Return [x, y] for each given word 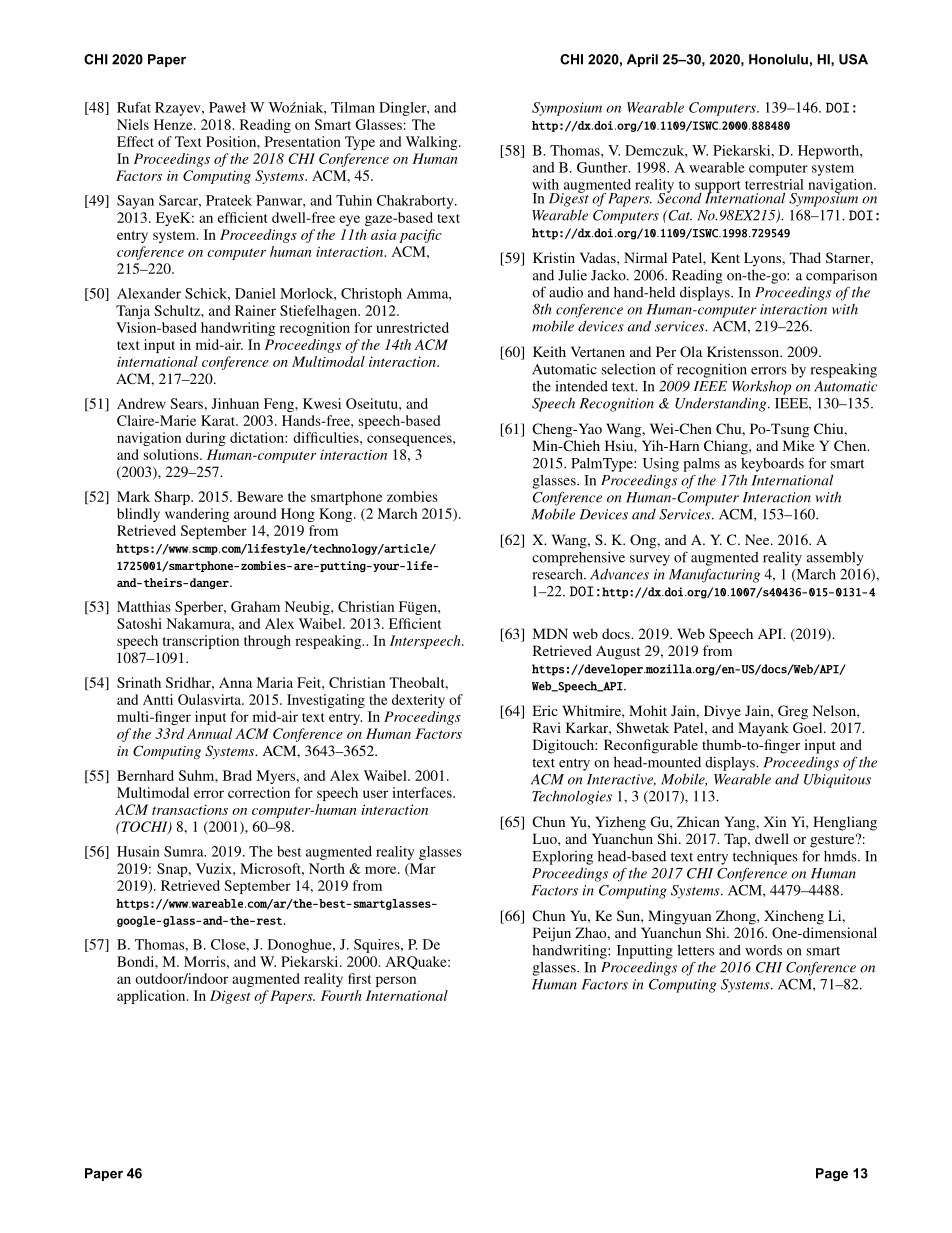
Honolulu [778, 59]
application [152, 997]
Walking [433, 143]
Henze [174, 124]
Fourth [341, 995]
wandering [197, 515]
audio [566, 292]
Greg [793, 712]
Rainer [255, 310]
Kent [725, 257]
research [559, 574]
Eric [545, 710]
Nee [758, 539]
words [763, 950]
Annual [209, 733]
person [396, 981]
